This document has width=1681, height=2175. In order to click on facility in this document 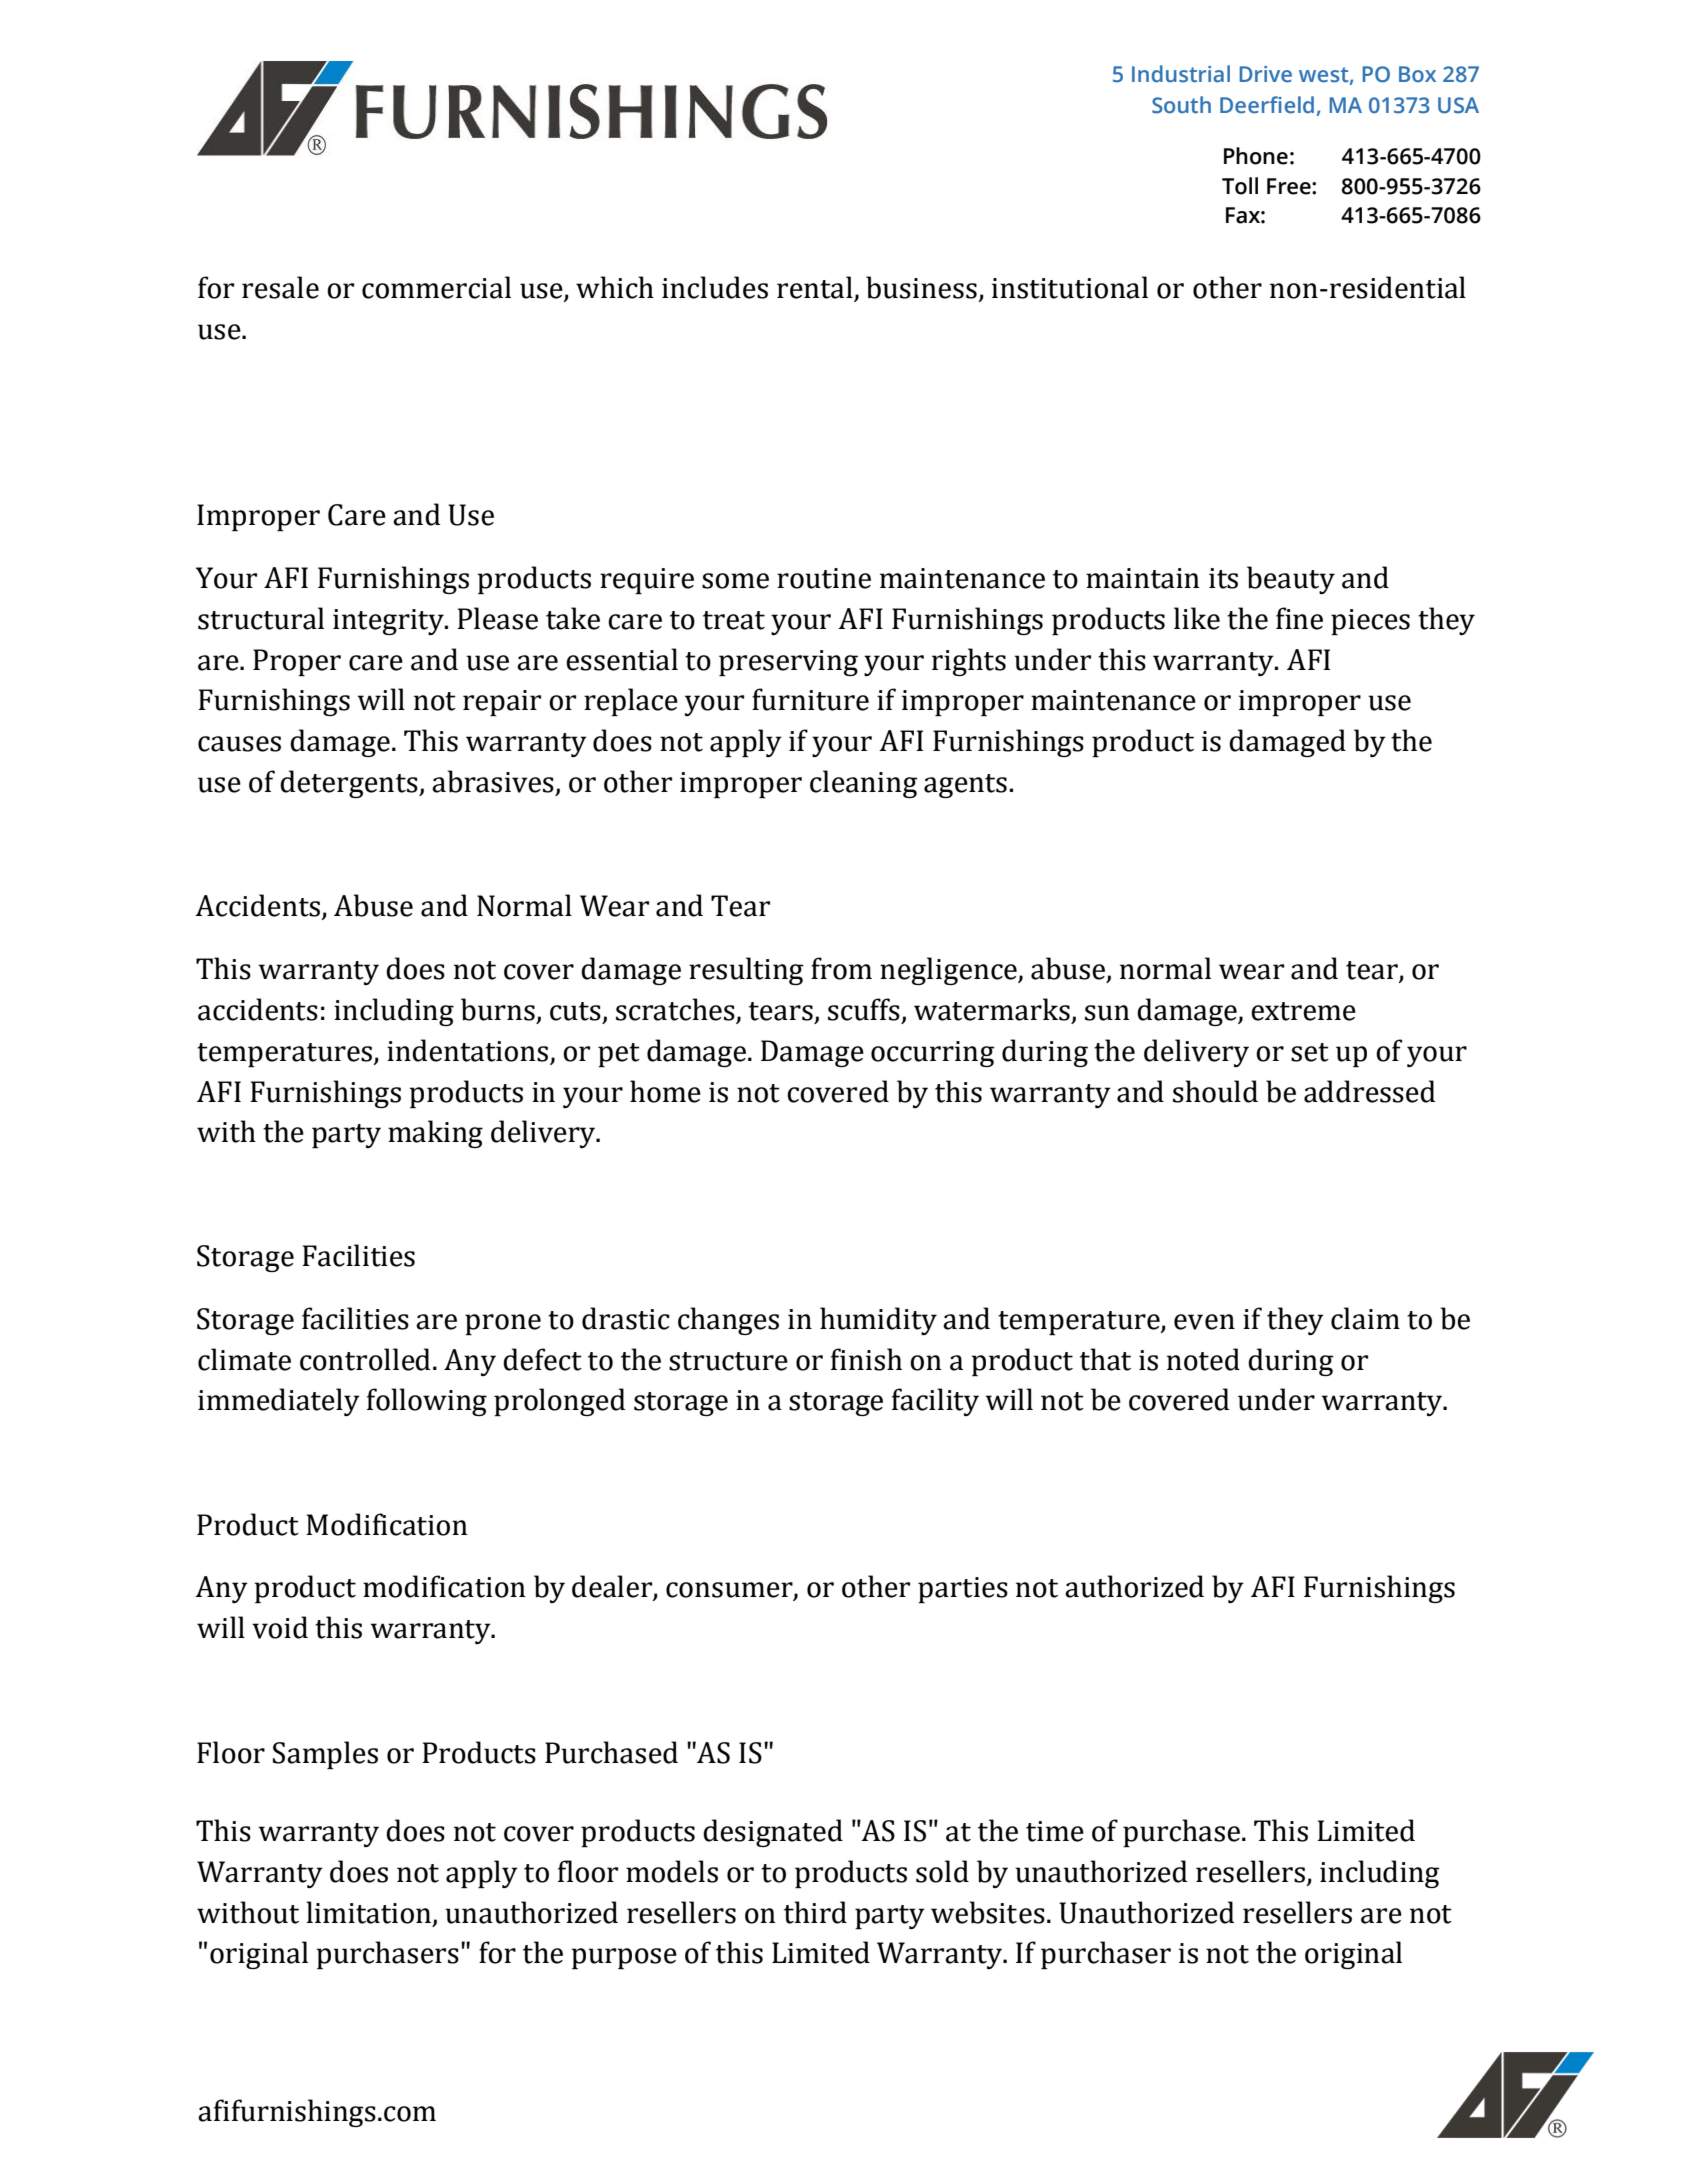, I will do `click(935, 1402)`.
